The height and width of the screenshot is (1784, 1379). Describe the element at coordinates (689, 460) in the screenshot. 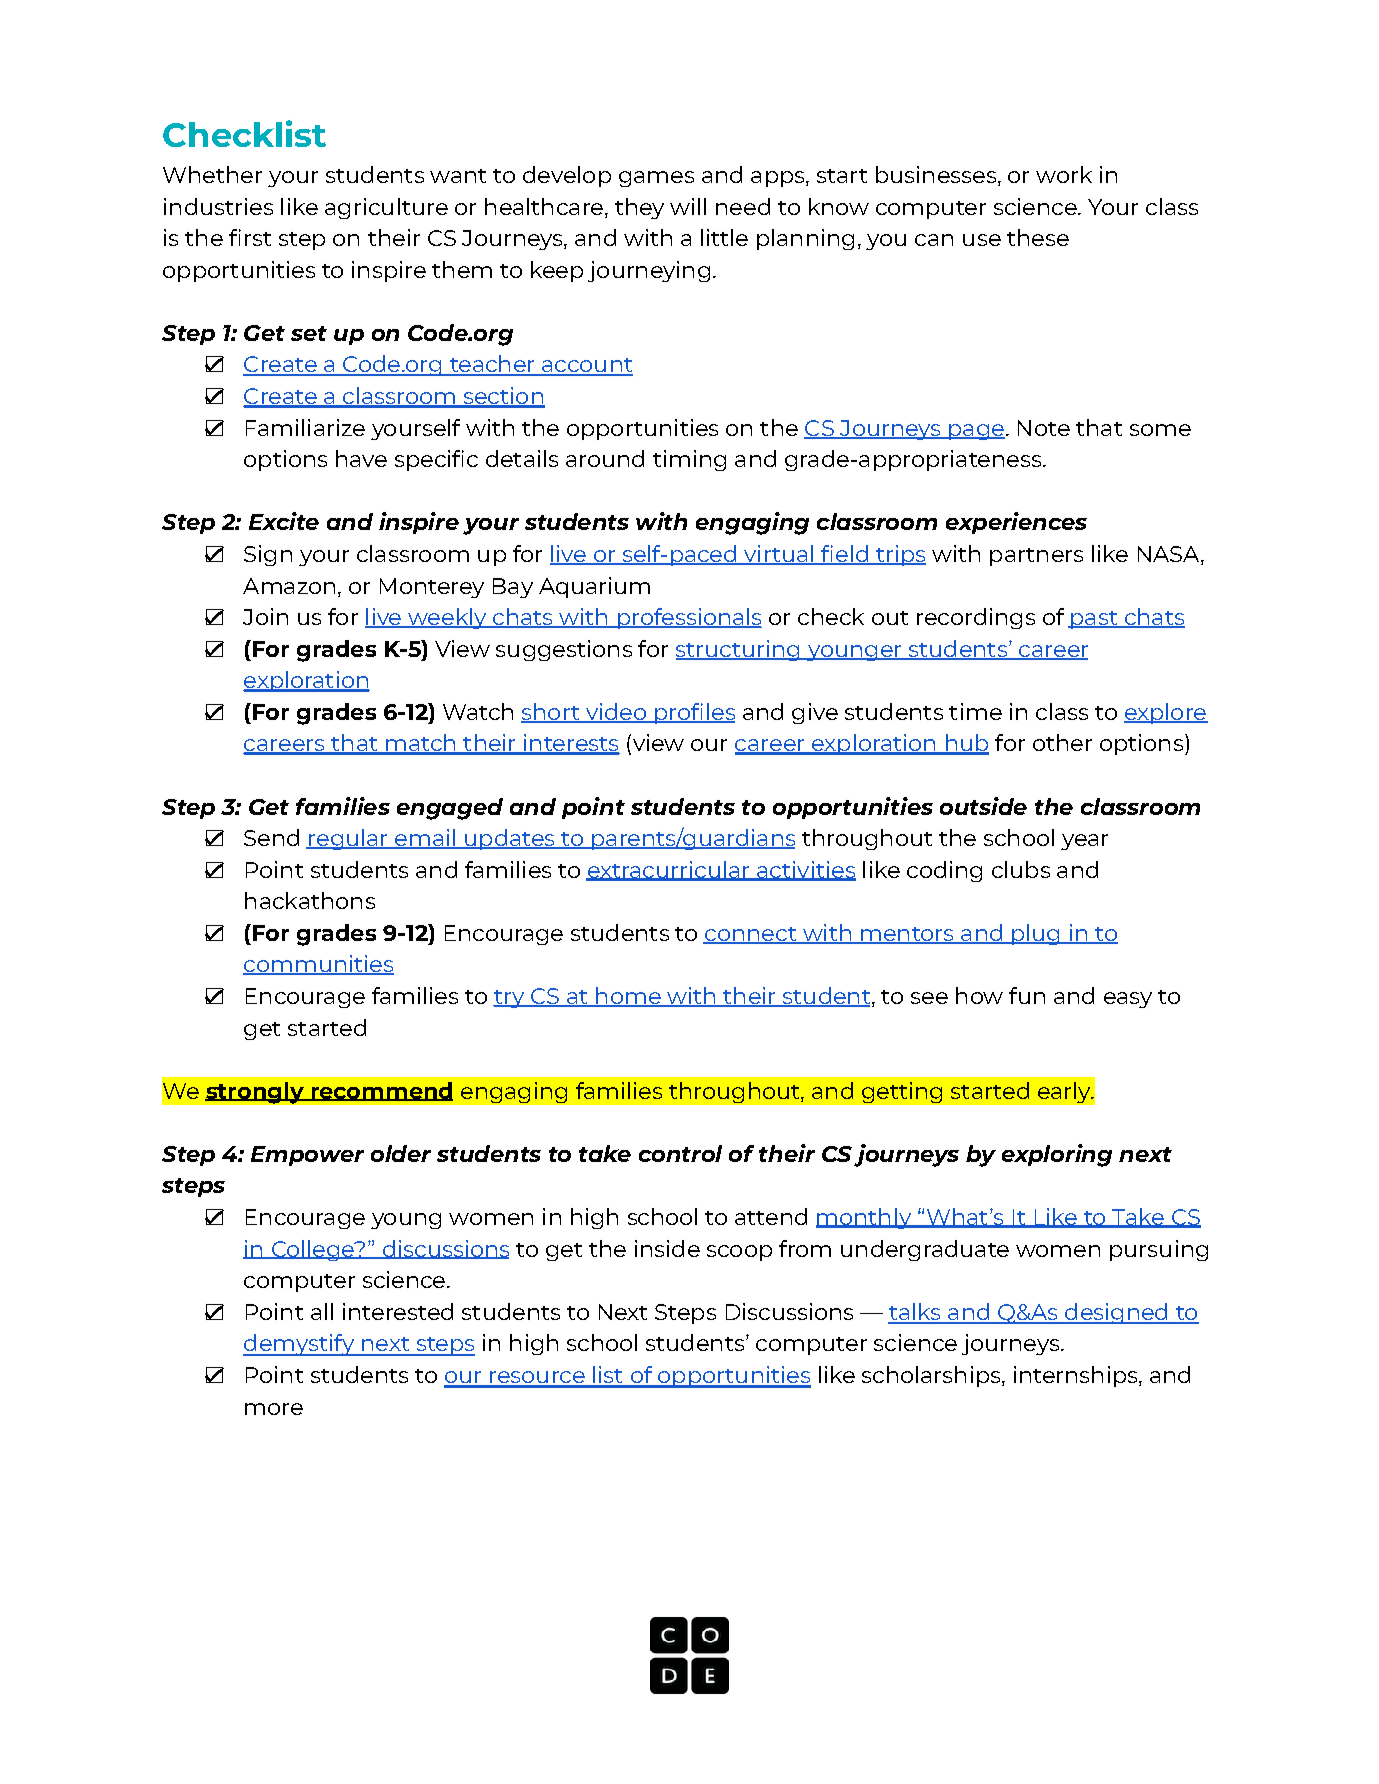

I see `timing` at that location.
